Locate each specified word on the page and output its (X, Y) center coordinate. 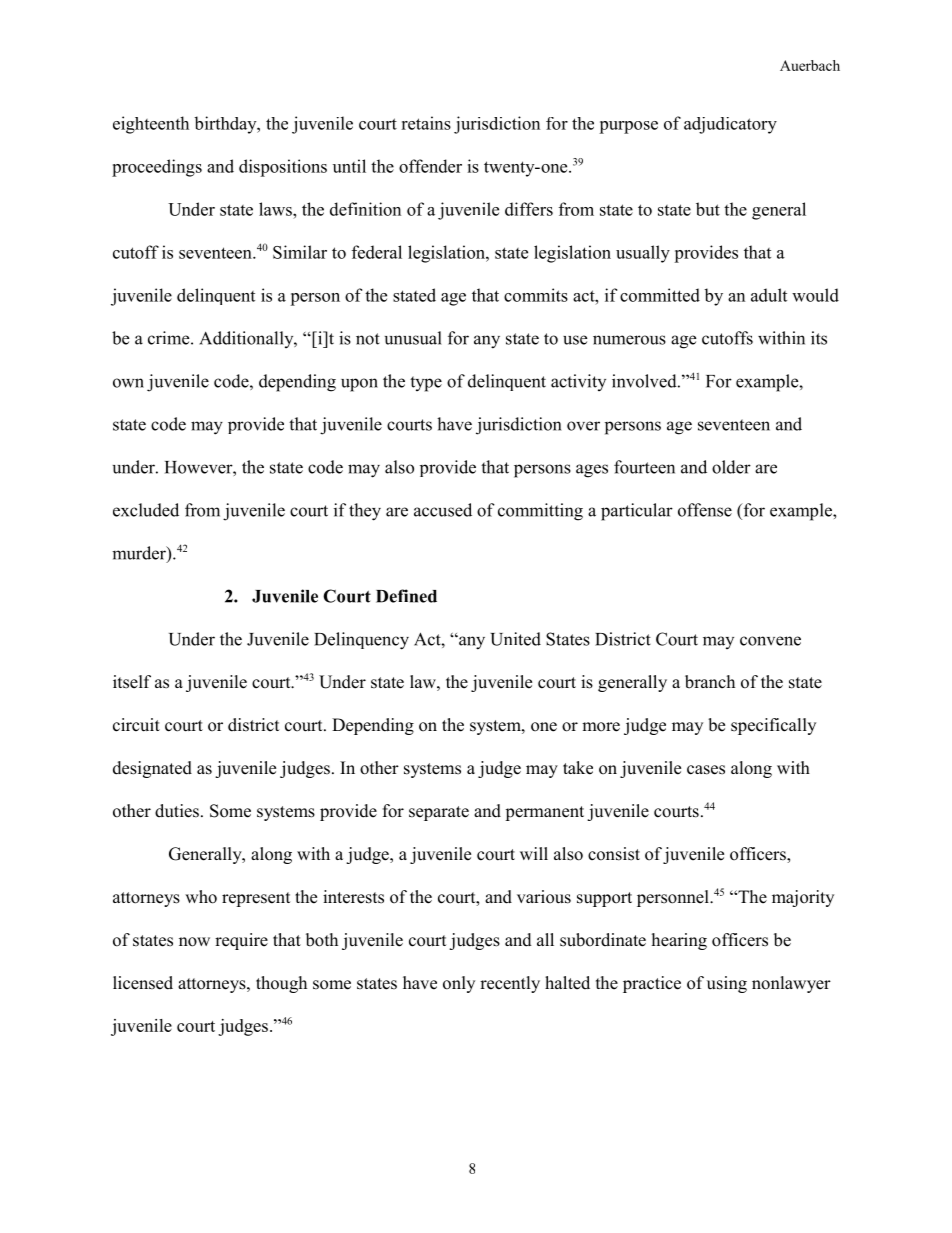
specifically (773, 726)
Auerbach (810, 65)
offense (705, 510)
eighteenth (151, 125)
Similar (300, 252)
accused (443, 510)
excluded (146, 510)
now (194, 942)
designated (152, 769)
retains (426, 123)
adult (769, 295)
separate (439, 813)
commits (536, 295)
